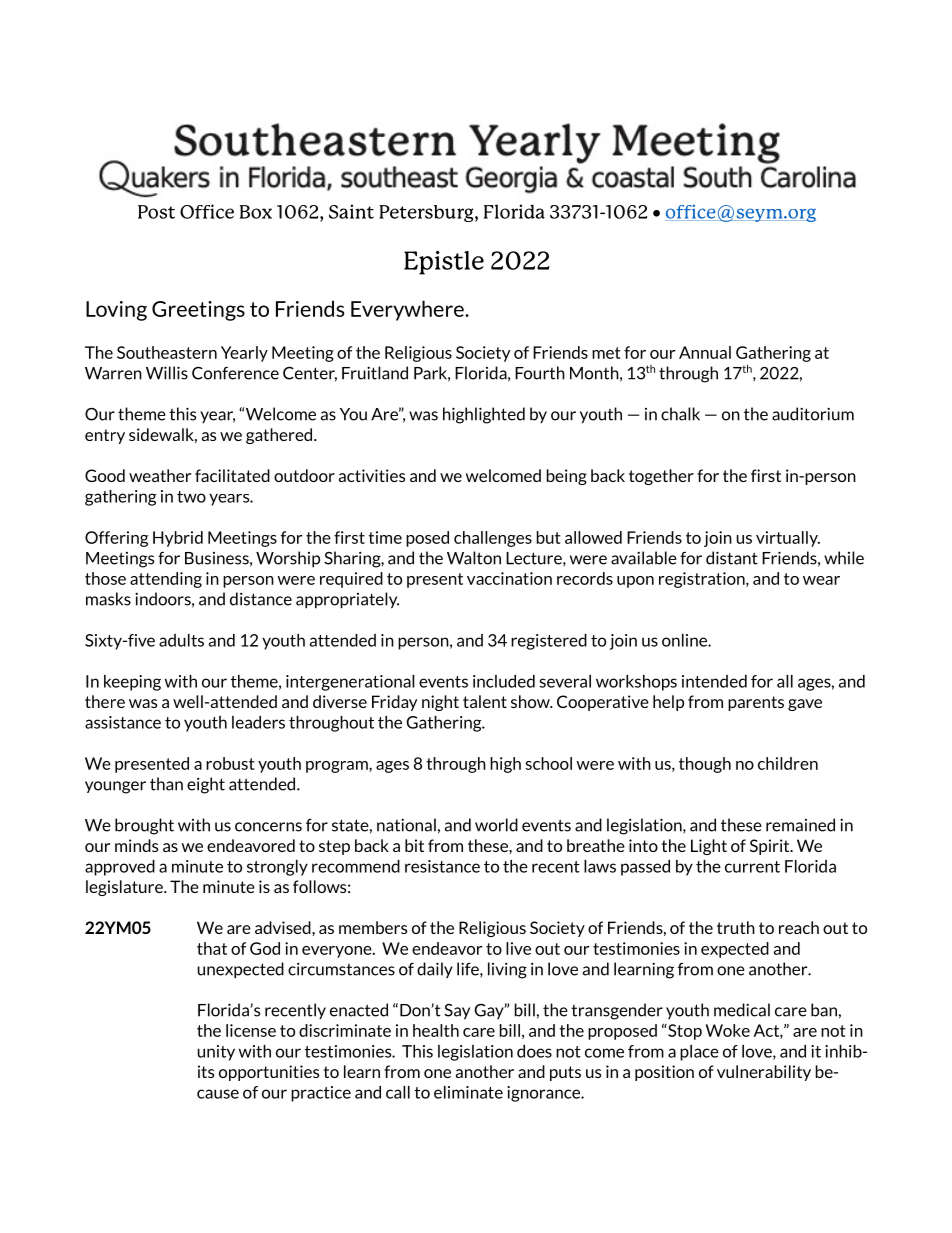  I want to click on intended, so click(714, 681).
